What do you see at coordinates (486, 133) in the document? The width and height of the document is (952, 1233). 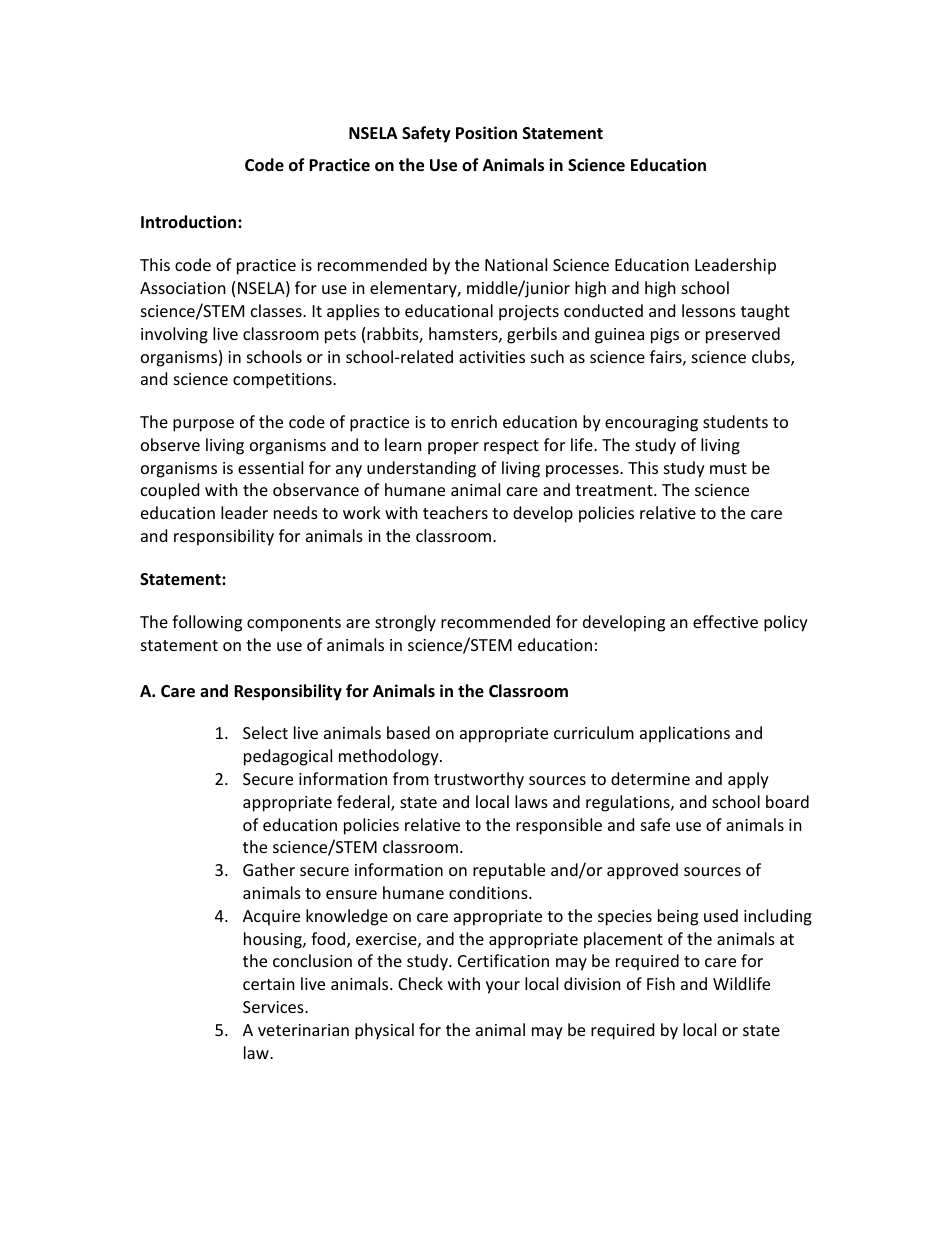 I see `Position` at bounding box center [486, 133].
